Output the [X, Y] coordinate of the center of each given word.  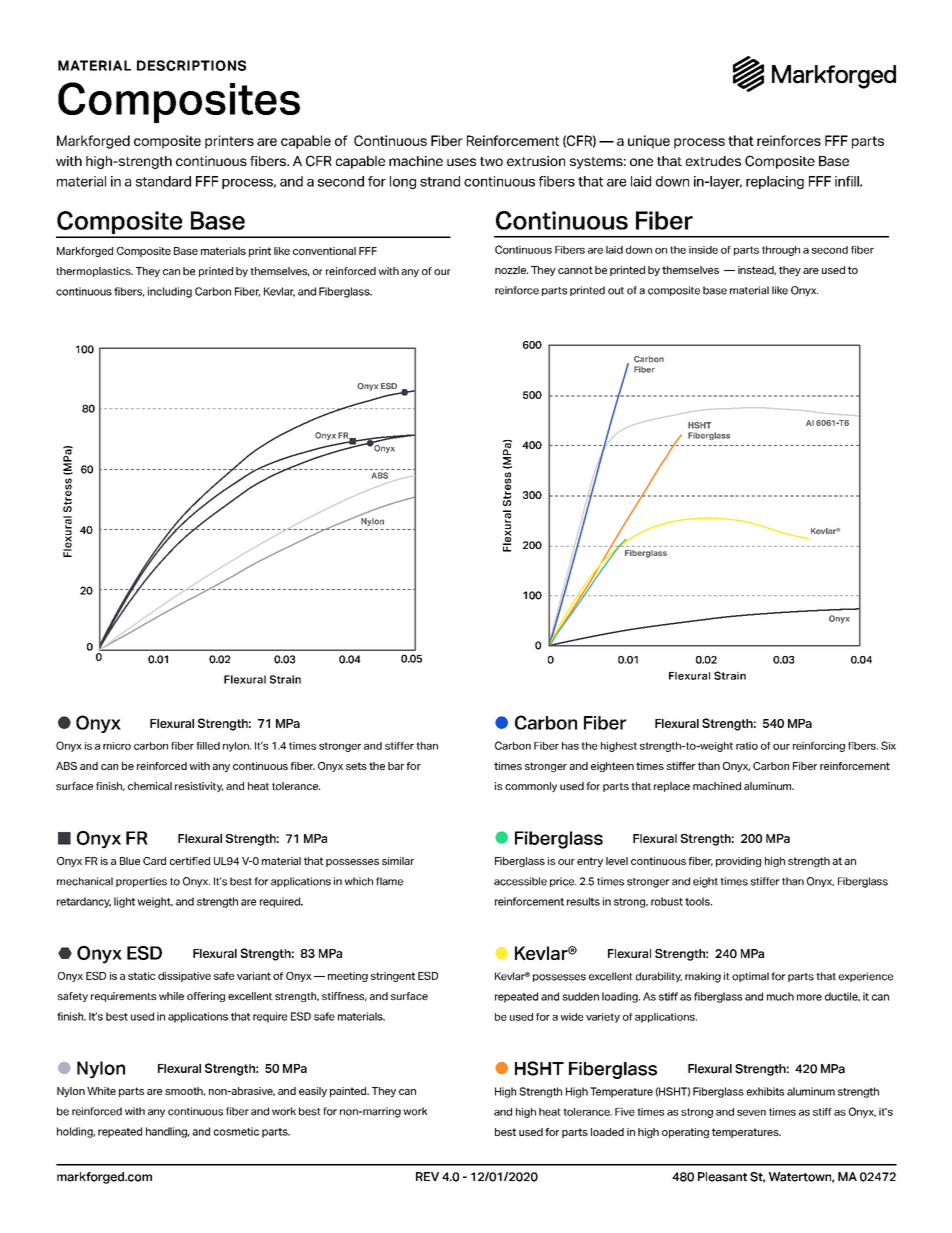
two [491, 161]
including [170, 292]
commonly [531, 787]
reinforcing [819, 747]
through [781, 251]
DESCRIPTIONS [191, 65]
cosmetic [236, 1131]
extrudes [713, 161]
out [616, 291]
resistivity [199, 787]
